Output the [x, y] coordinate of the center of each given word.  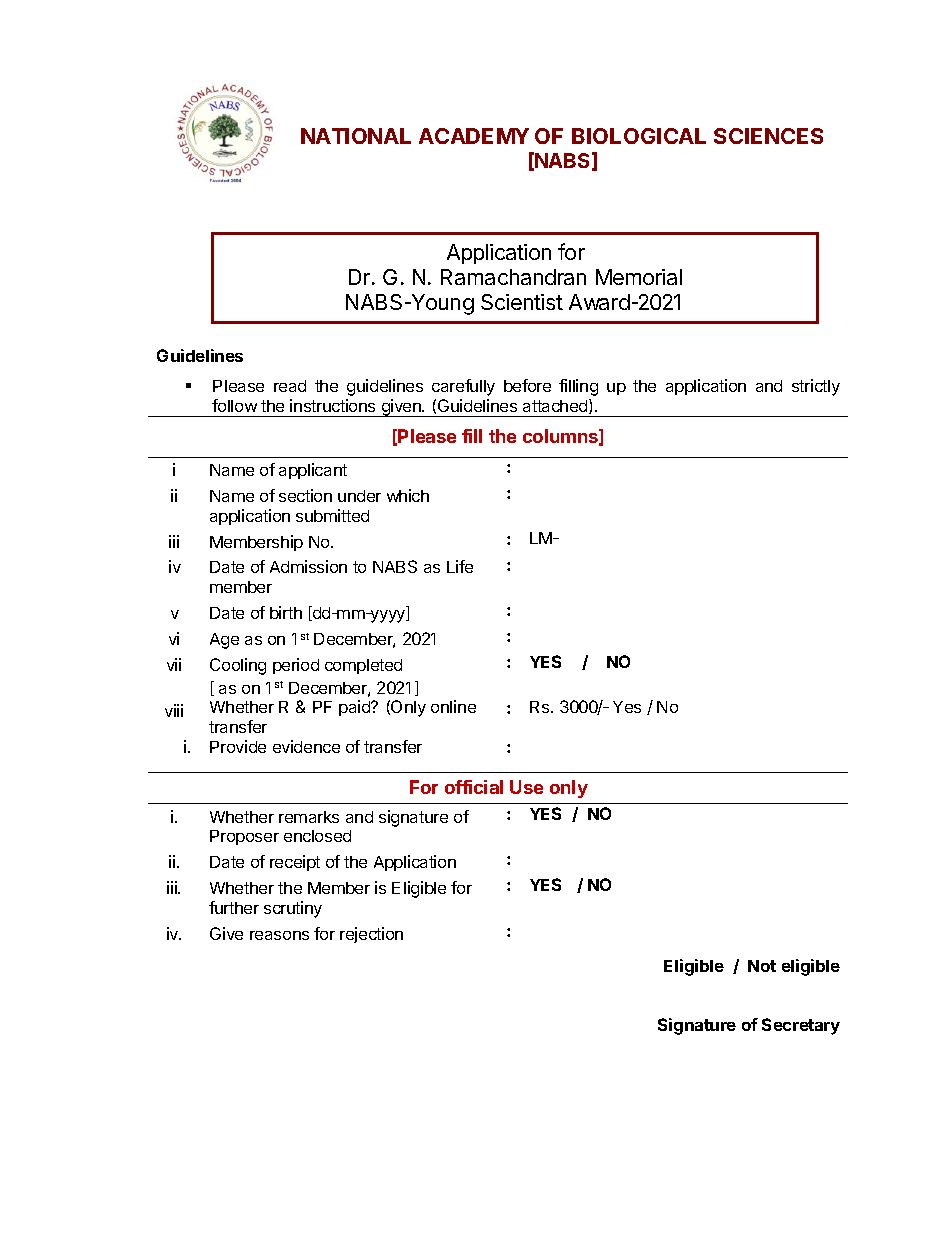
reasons [279, 935]
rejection [371, 935]
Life [460, 566]
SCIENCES [768, 136]
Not [762, 966]
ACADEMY [474, 136]
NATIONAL [356, 136]
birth [286, 612]
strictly [816, 387]
